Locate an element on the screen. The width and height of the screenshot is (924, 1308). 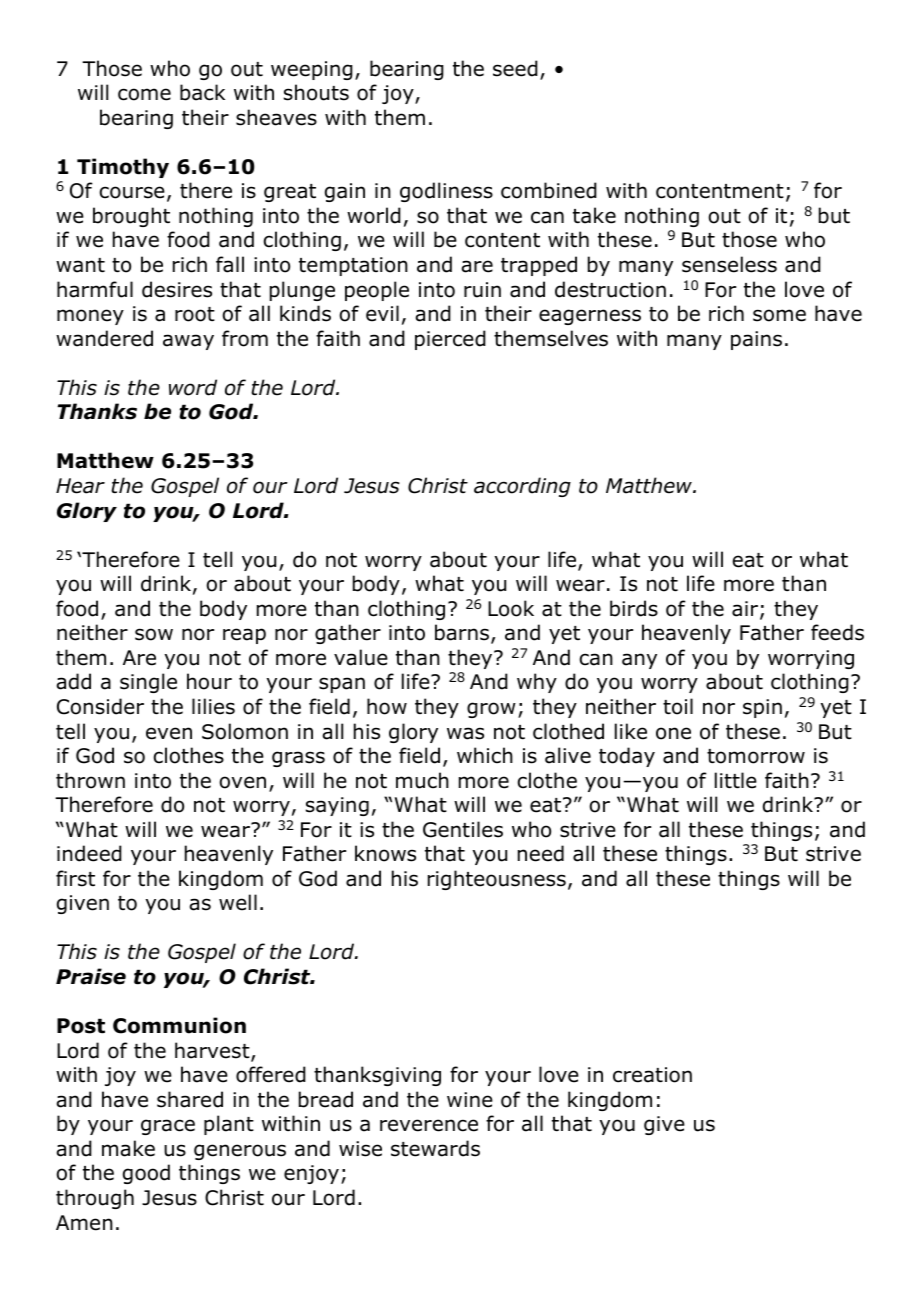
take is located at coordinates (594, 215).
